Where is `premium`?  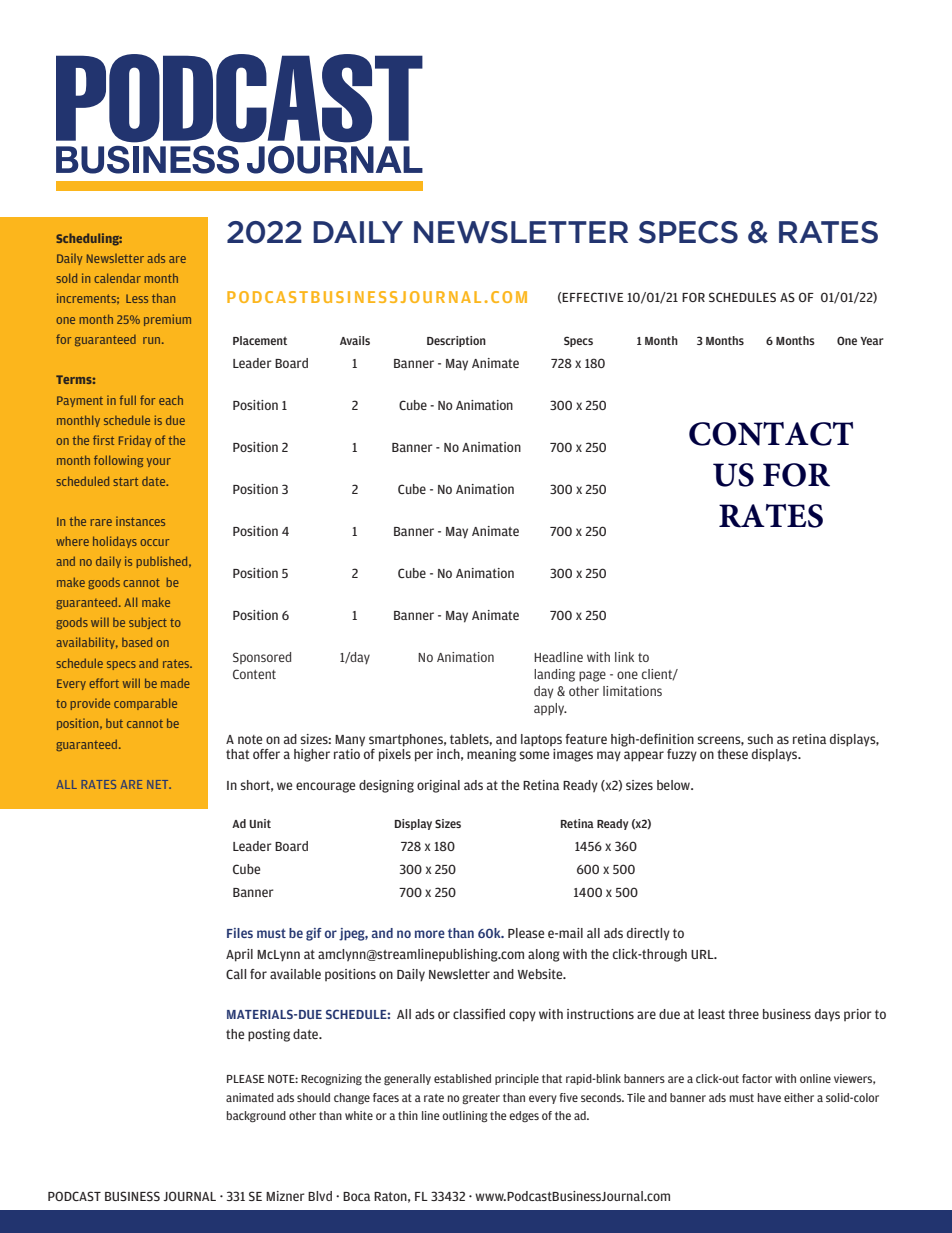 premium is located at coordinates (167, 320).
